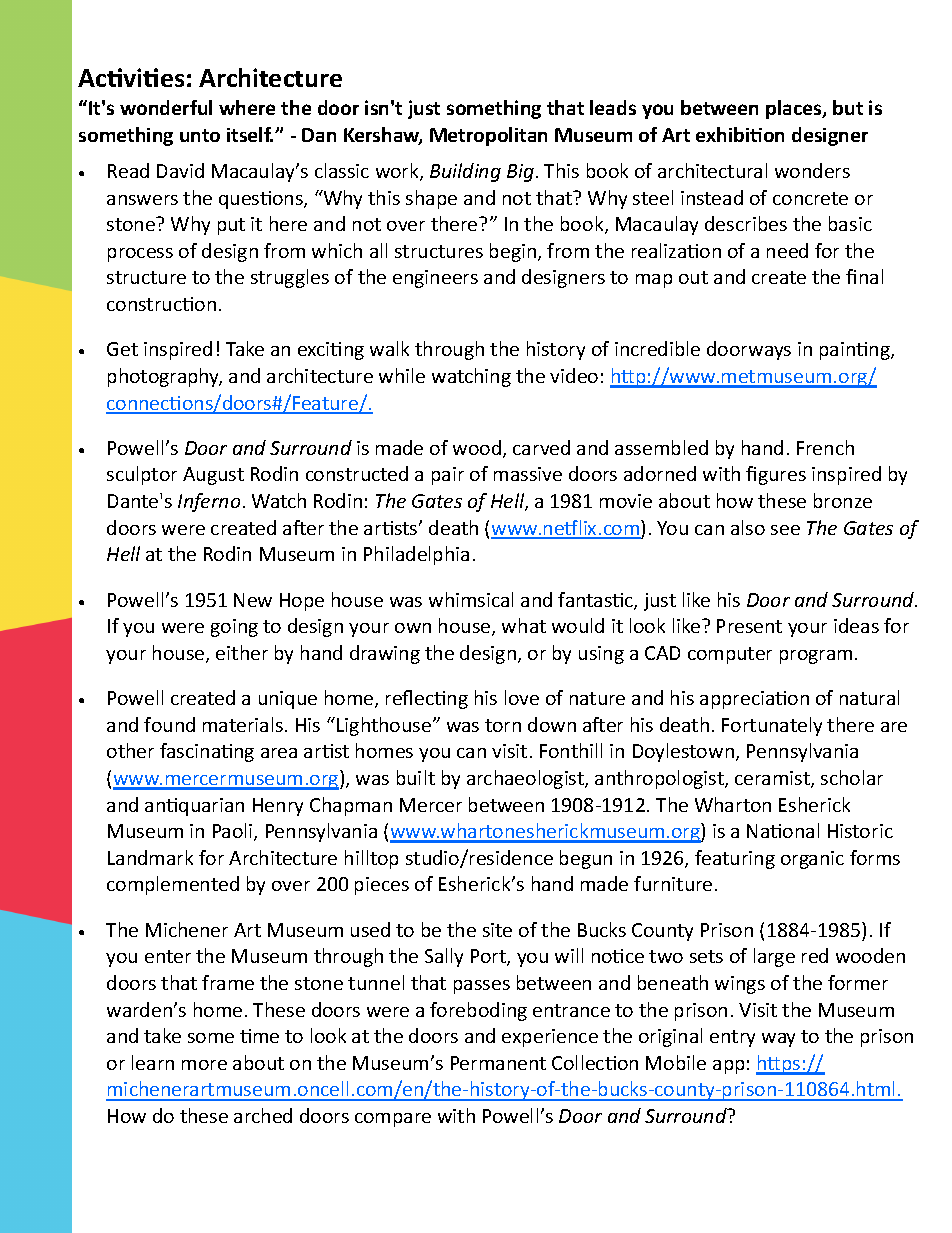 This image has height=1233, width=952. What do you see at coordinates (471, 599) in the image?
I see `whimsical` at bounding box center [471, 599].
